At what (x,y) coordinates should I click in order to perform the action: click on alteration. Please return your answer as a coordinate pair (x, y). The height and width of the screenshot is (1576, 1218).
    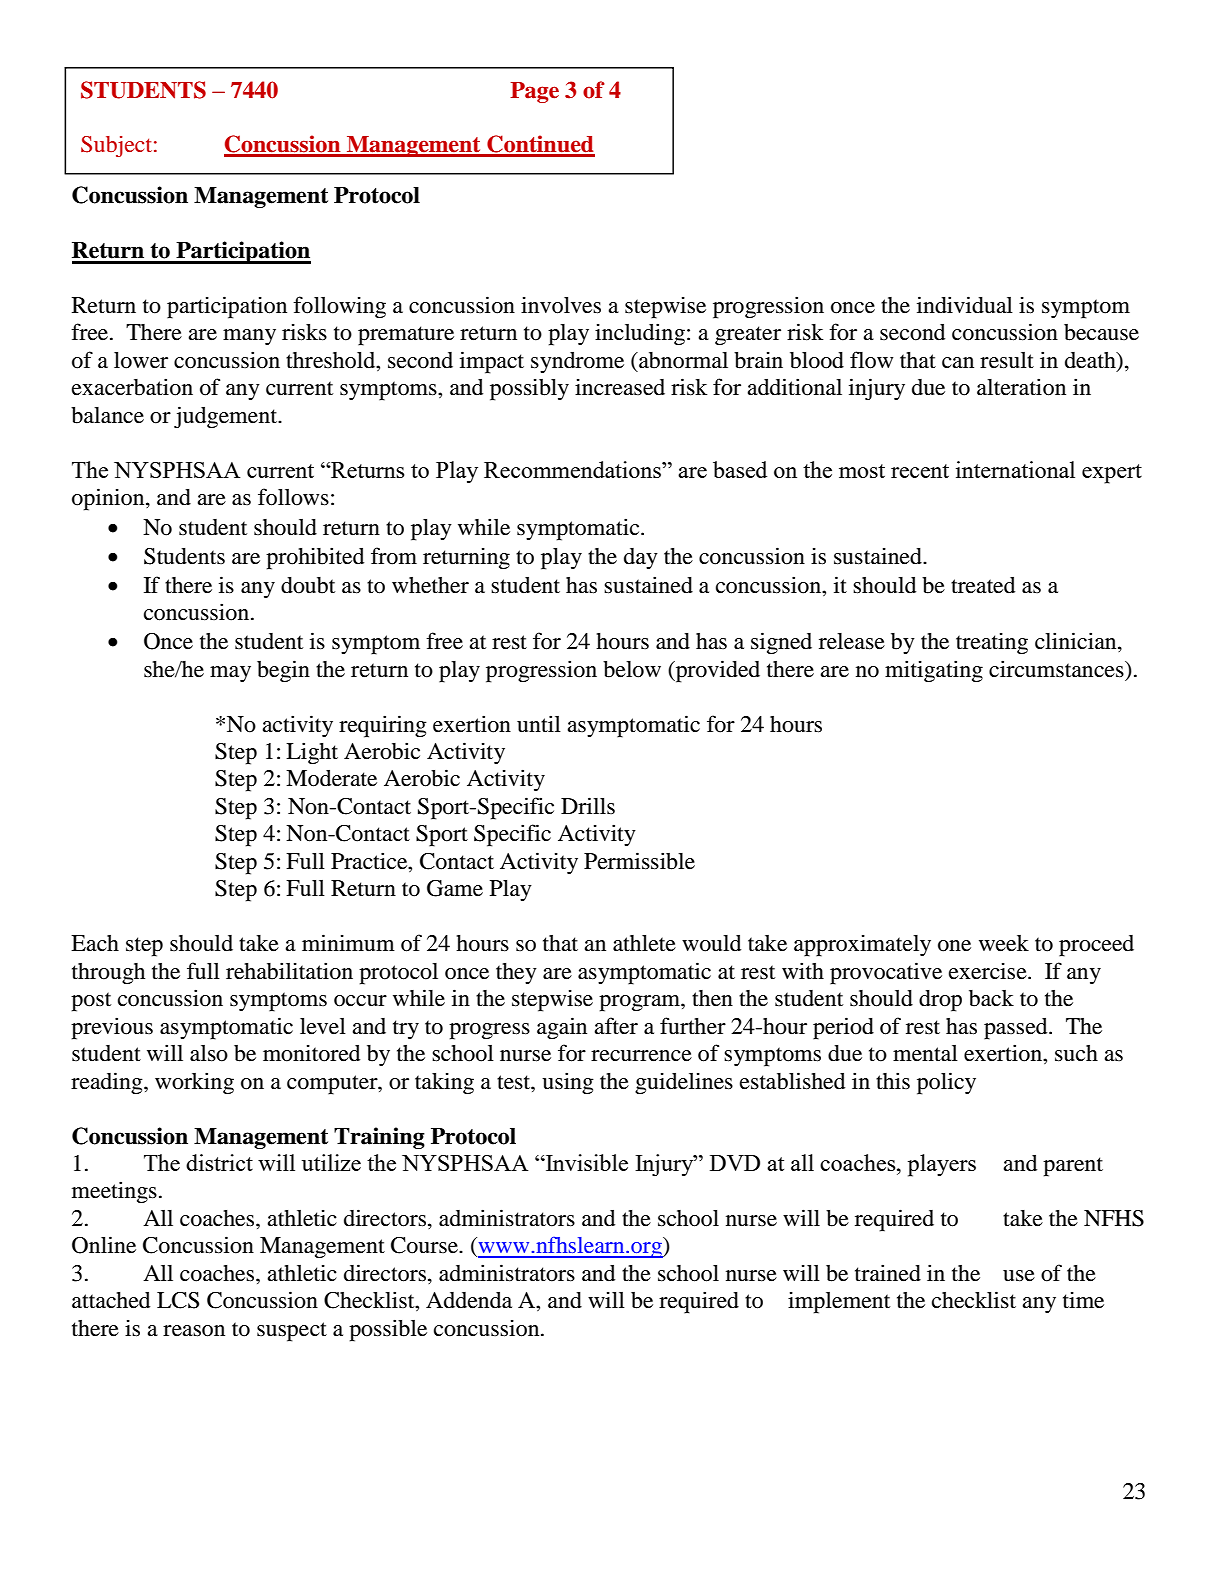
    Looking at the image, I should click on (1021, 387).
